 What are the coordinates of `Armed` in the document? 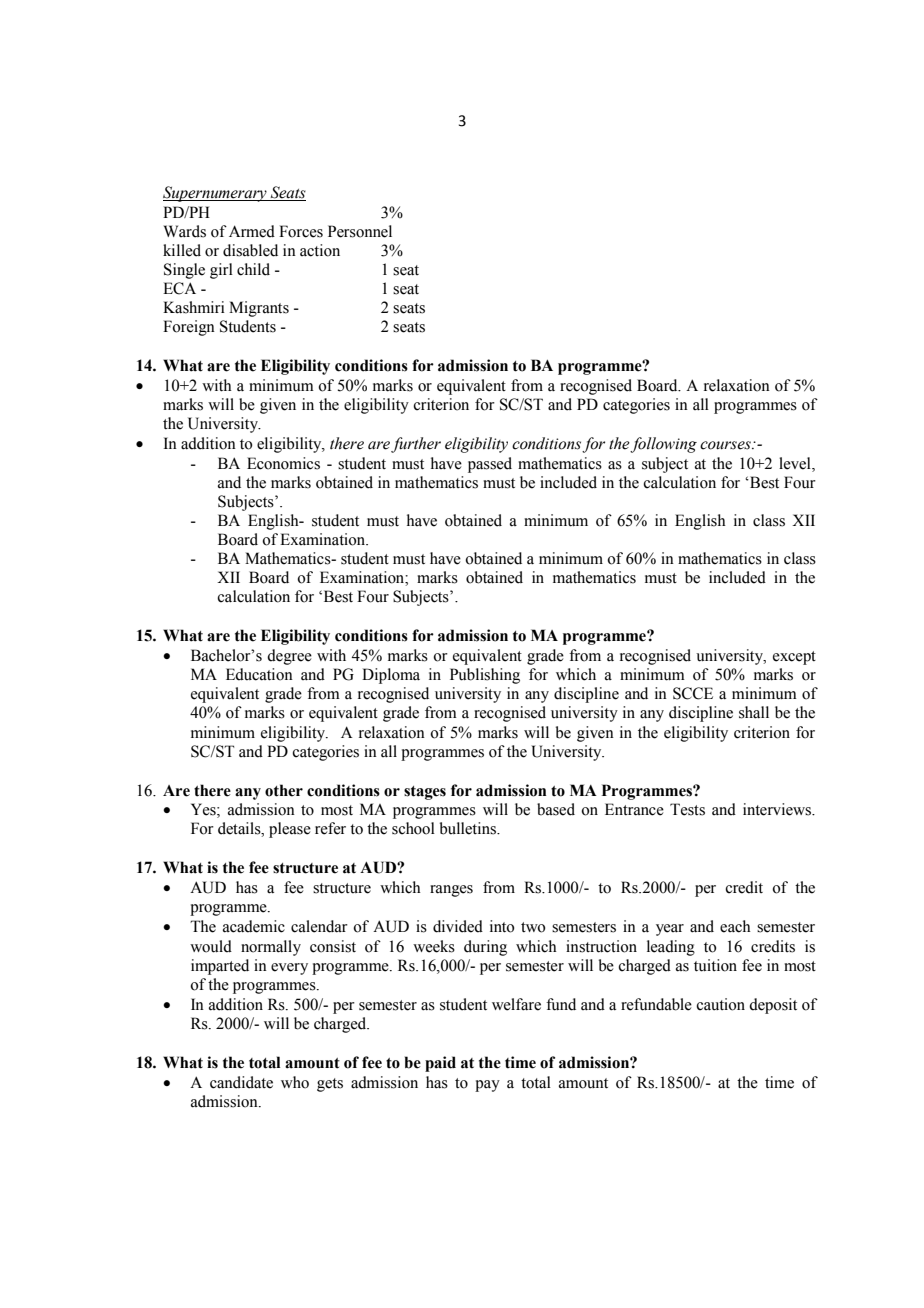 It's located at (252, 231).
